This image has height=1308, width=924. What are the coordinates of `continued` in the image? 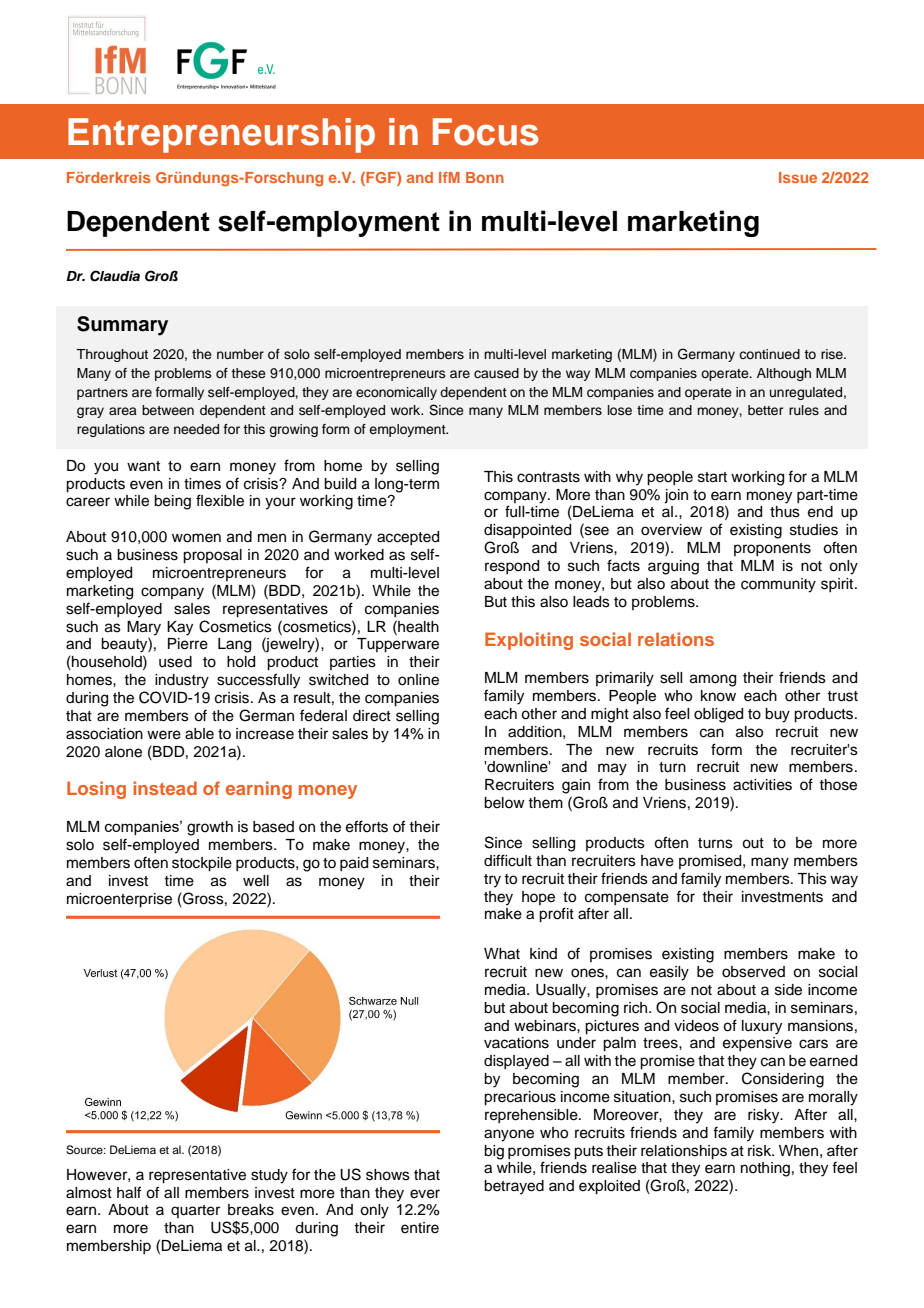 It's located at (769, 354).
